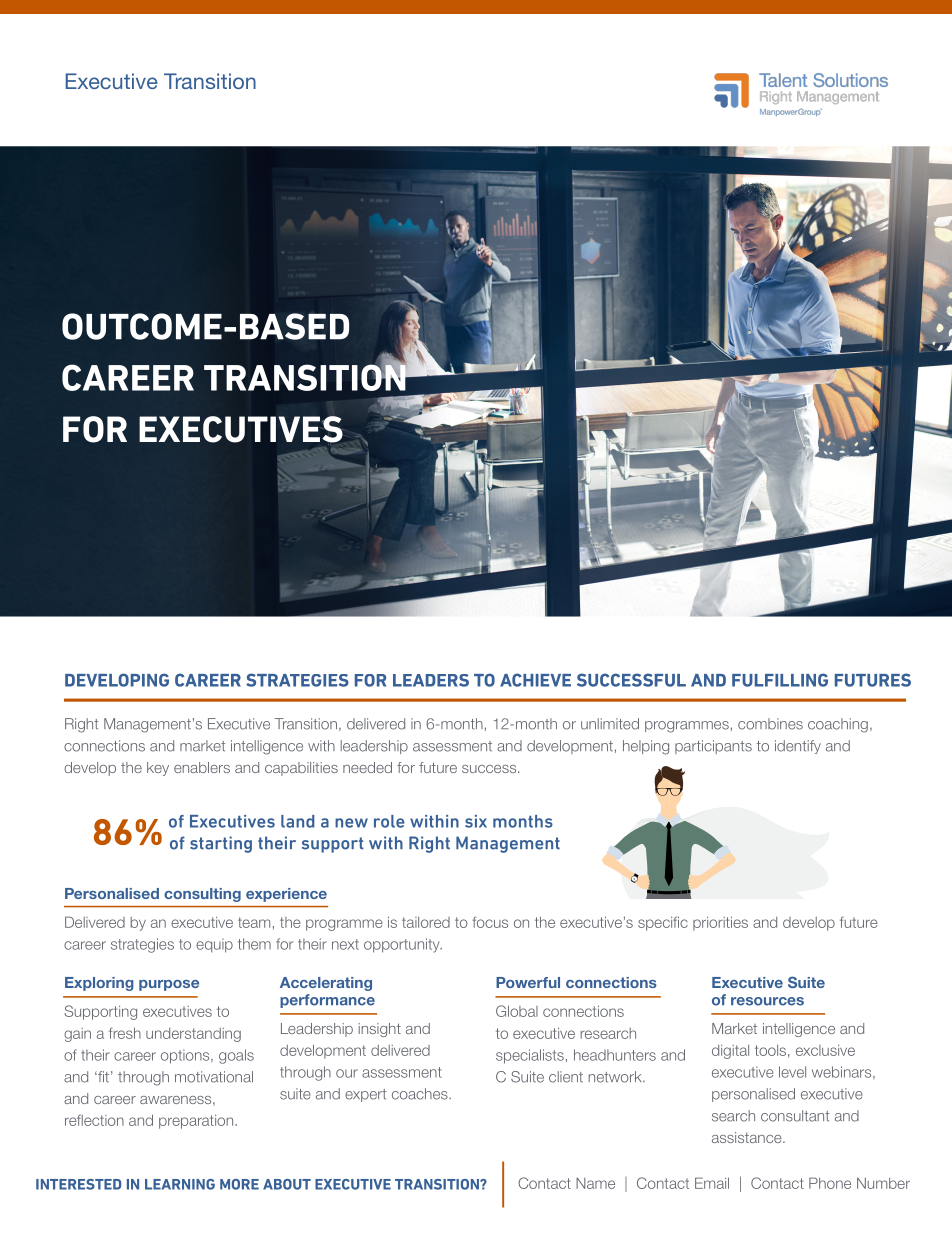 This document has height=1233, width=952. I want to click on equip, so click(214, 945).
